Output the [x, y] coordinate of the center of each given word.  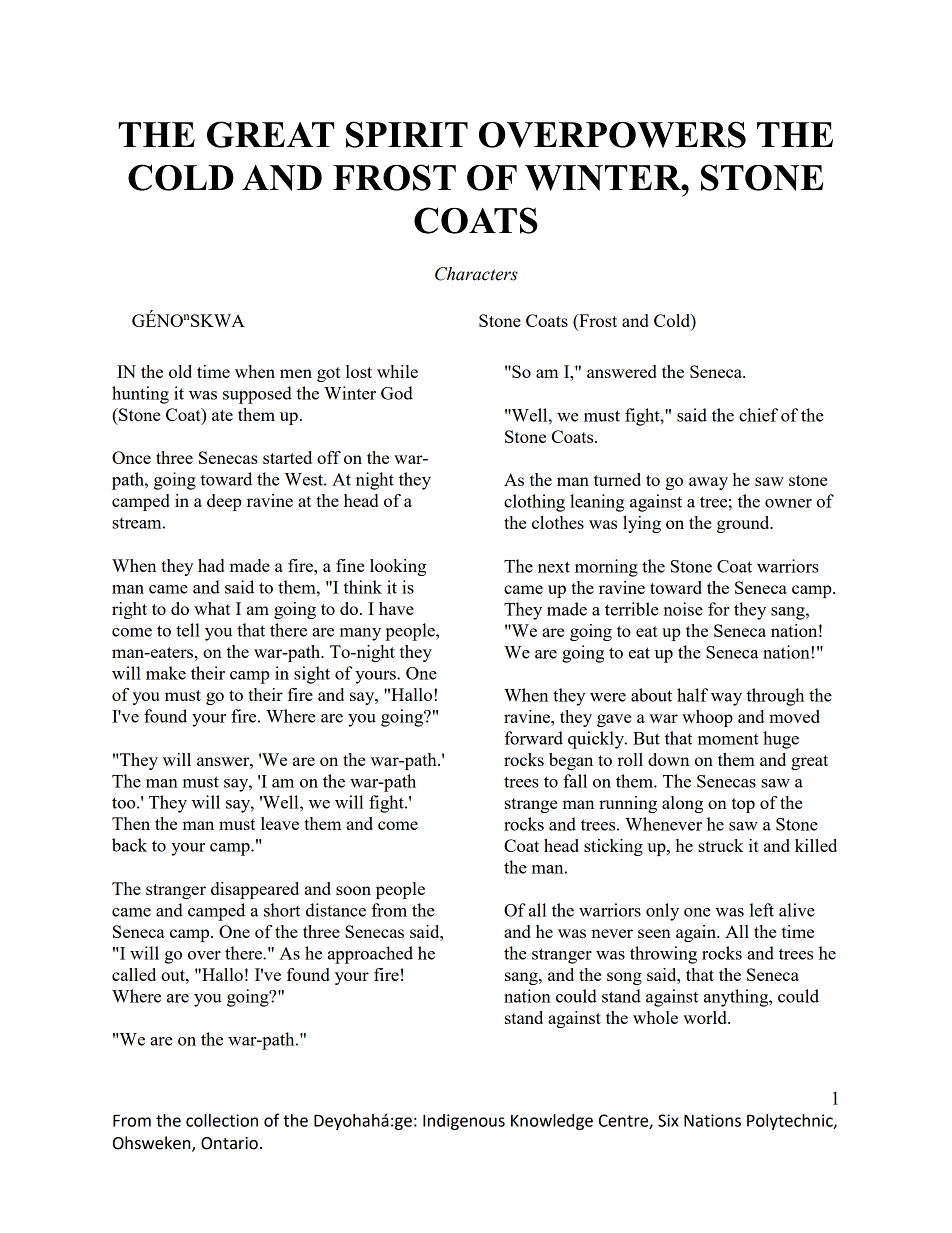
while [397, 371]
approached [370, 955]
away [708, 483]
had [211, 565]
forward [533, 738]
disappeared [255, 890]
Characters [476, 274]
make [166, 673]
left [762, 910]
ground [744, 524]
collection [222, 1120]
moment [728, 739]
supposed [257, 395]
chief [758, 415]
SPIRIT [407, 134]
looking [398, 567]
